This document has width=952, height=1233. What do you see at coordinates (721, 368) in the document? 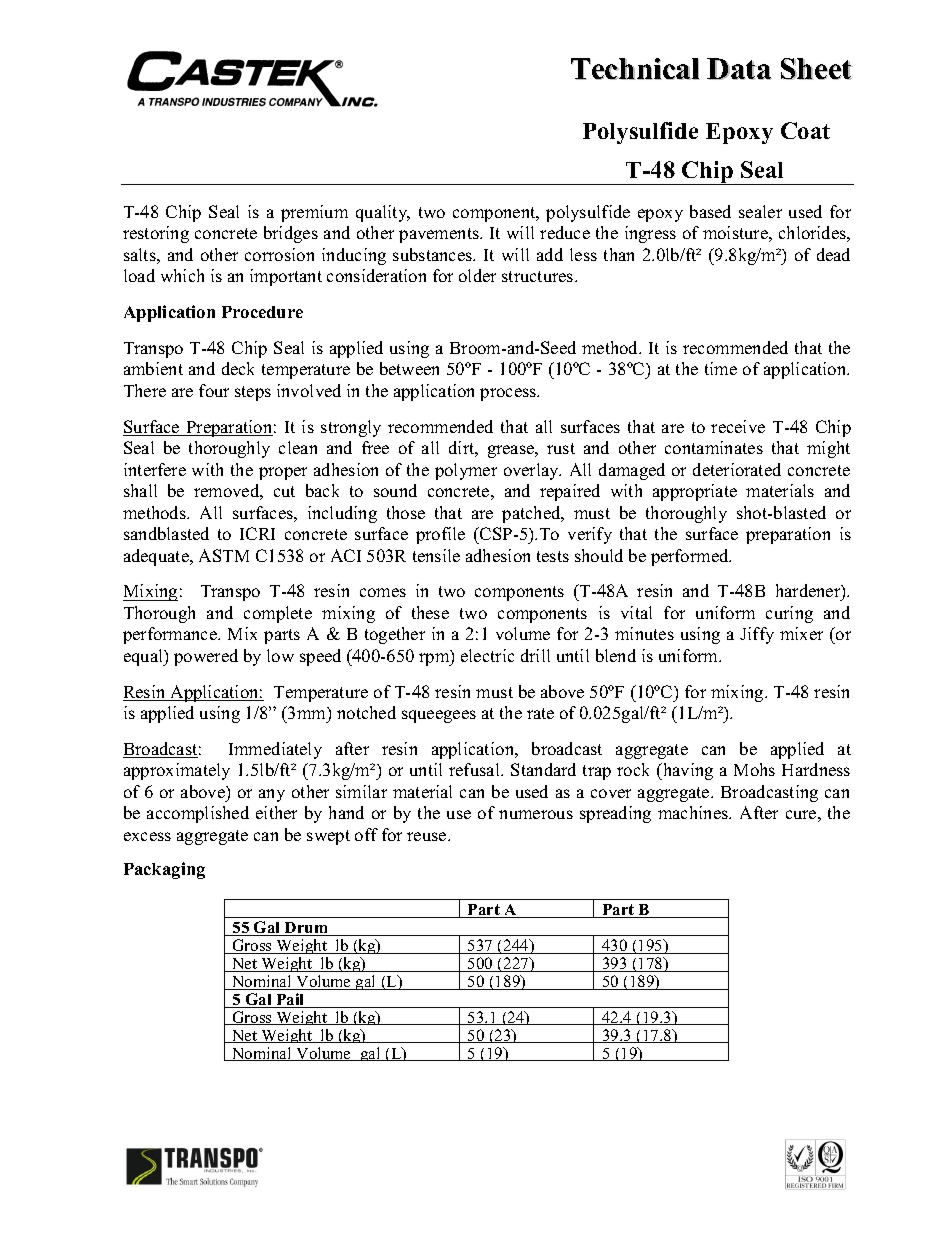
I see `time` at bounding box center [721, 368].
